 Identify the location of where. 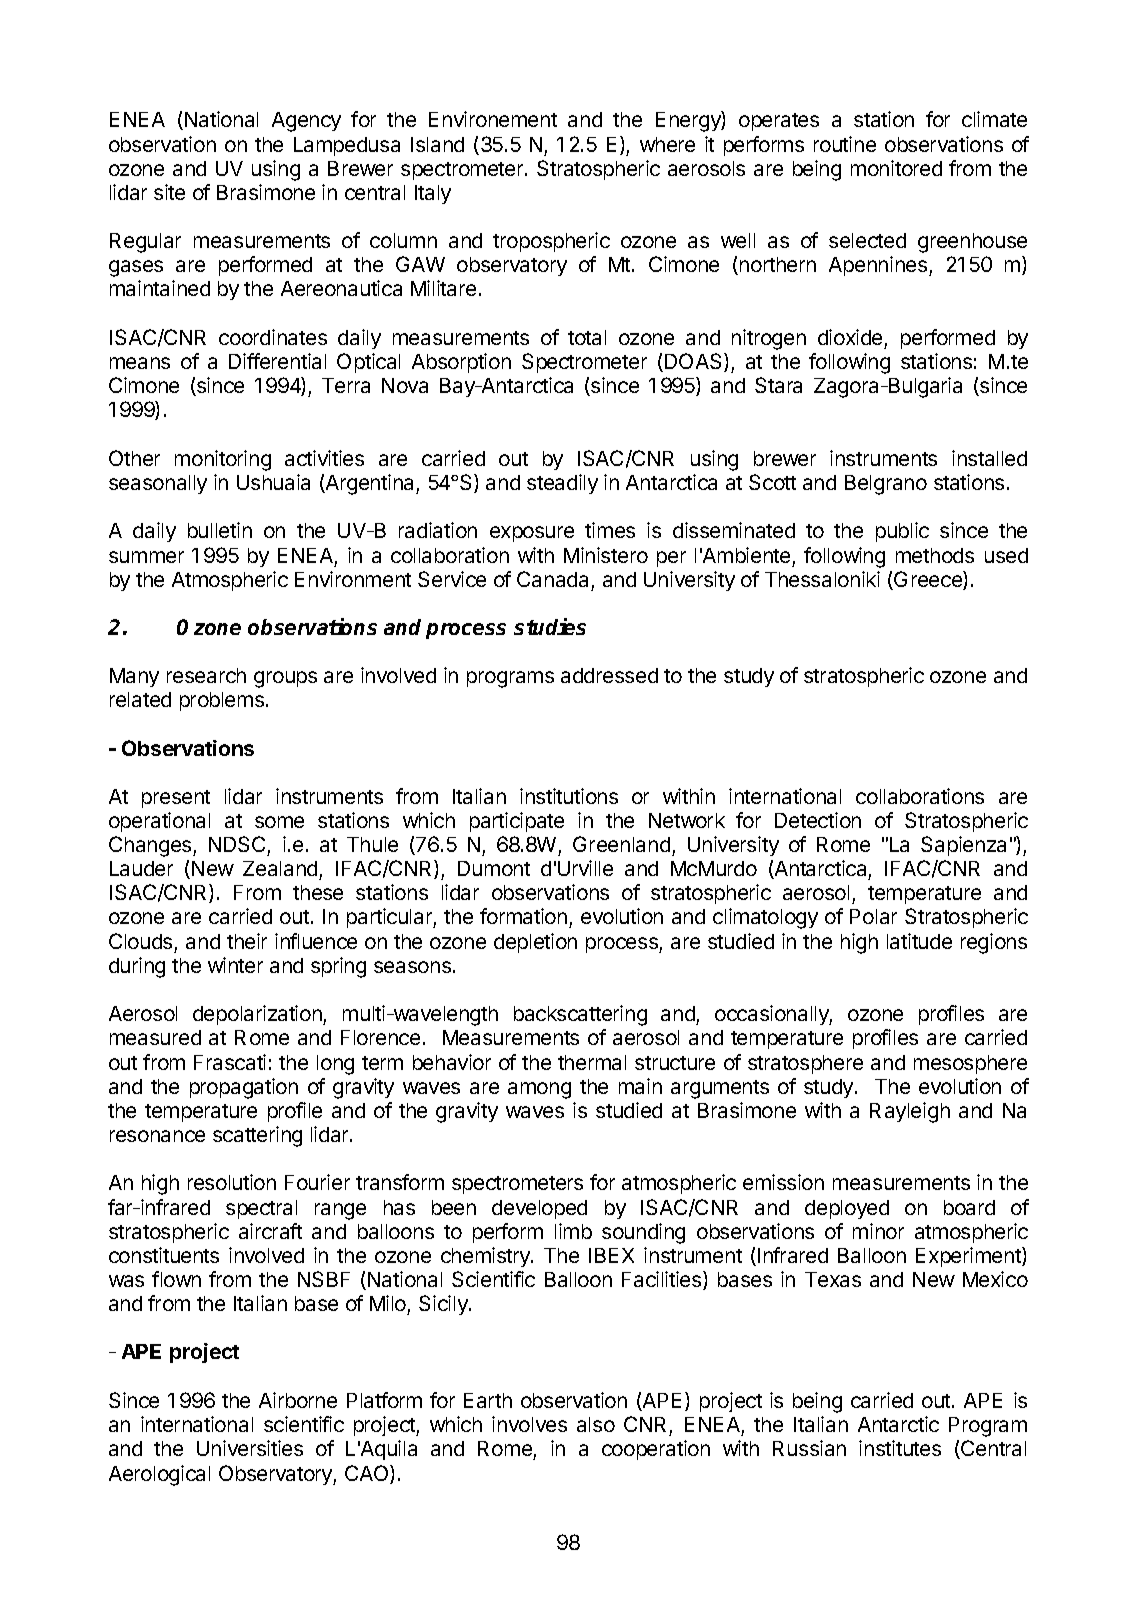
(667, 144).
